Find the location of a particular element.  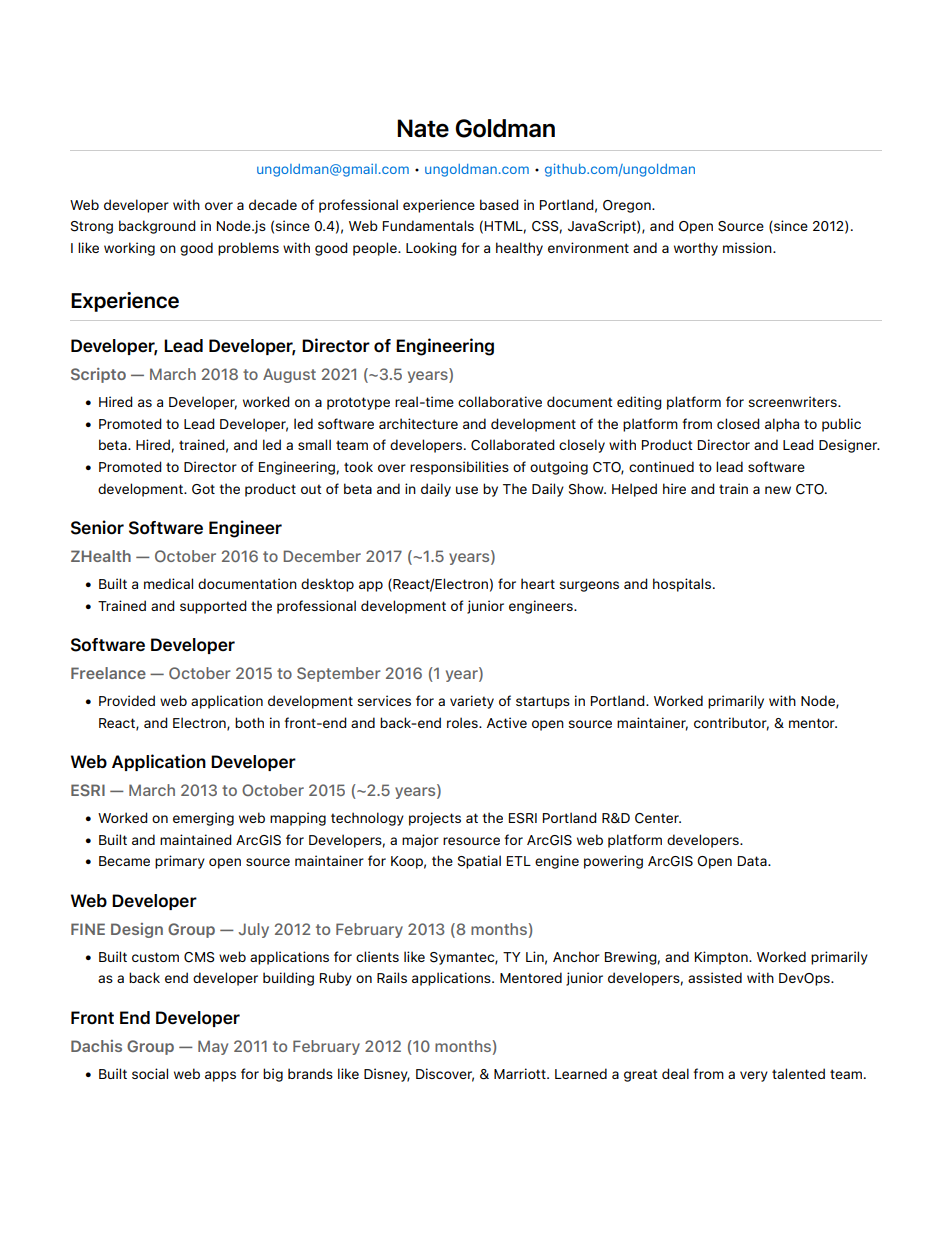

very is located at coordinates (754, 1076).
